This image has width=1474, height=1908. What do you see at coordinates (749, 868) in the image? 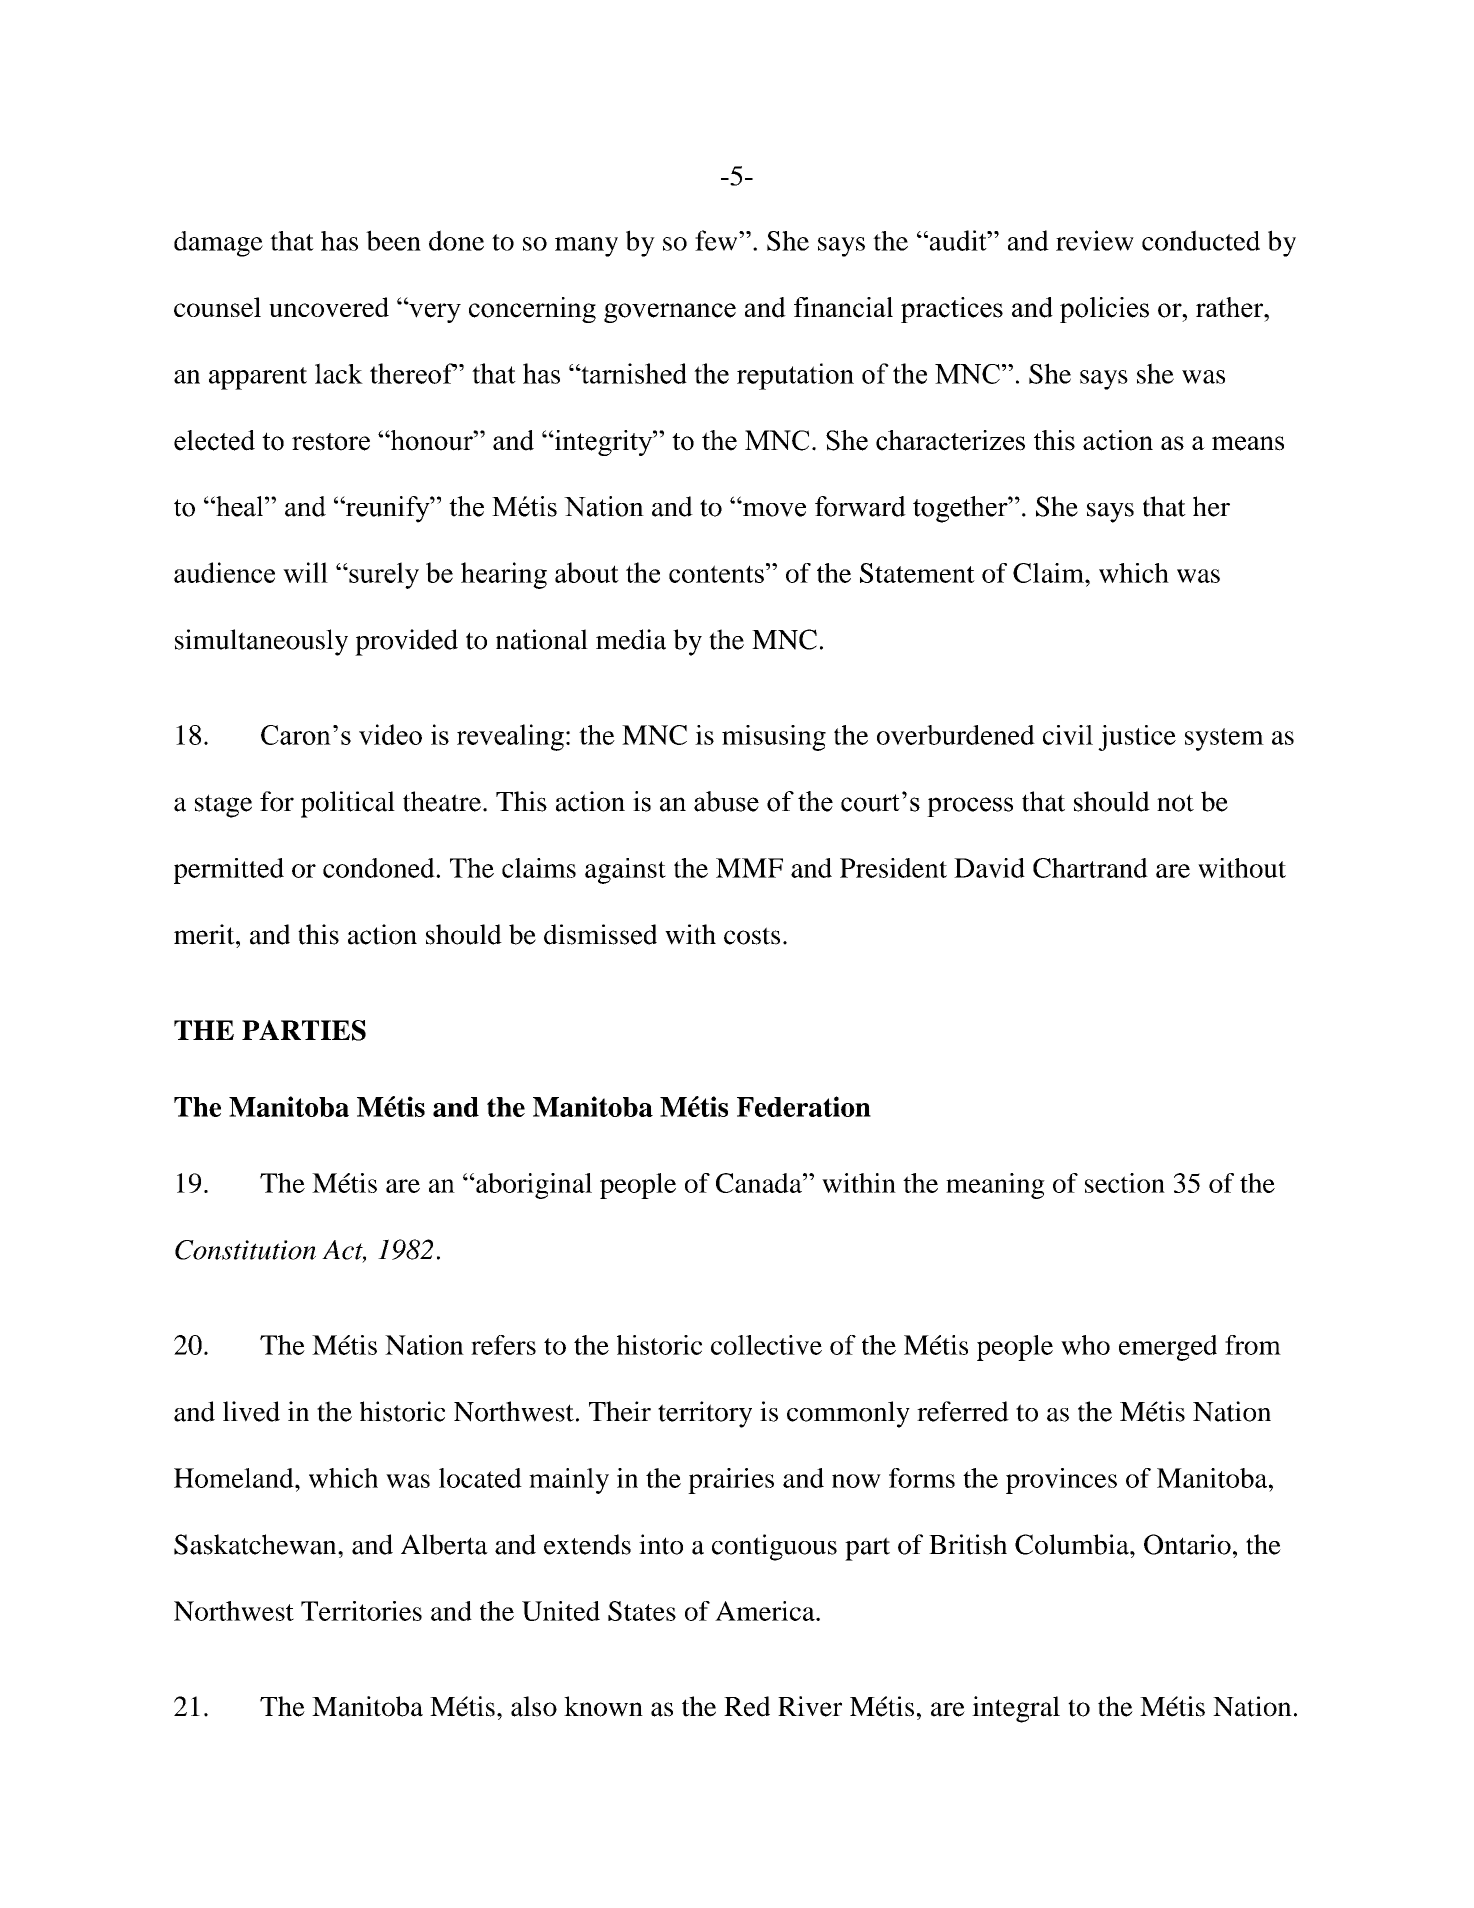
I see `MMF` at bounding box center [749, 868].
